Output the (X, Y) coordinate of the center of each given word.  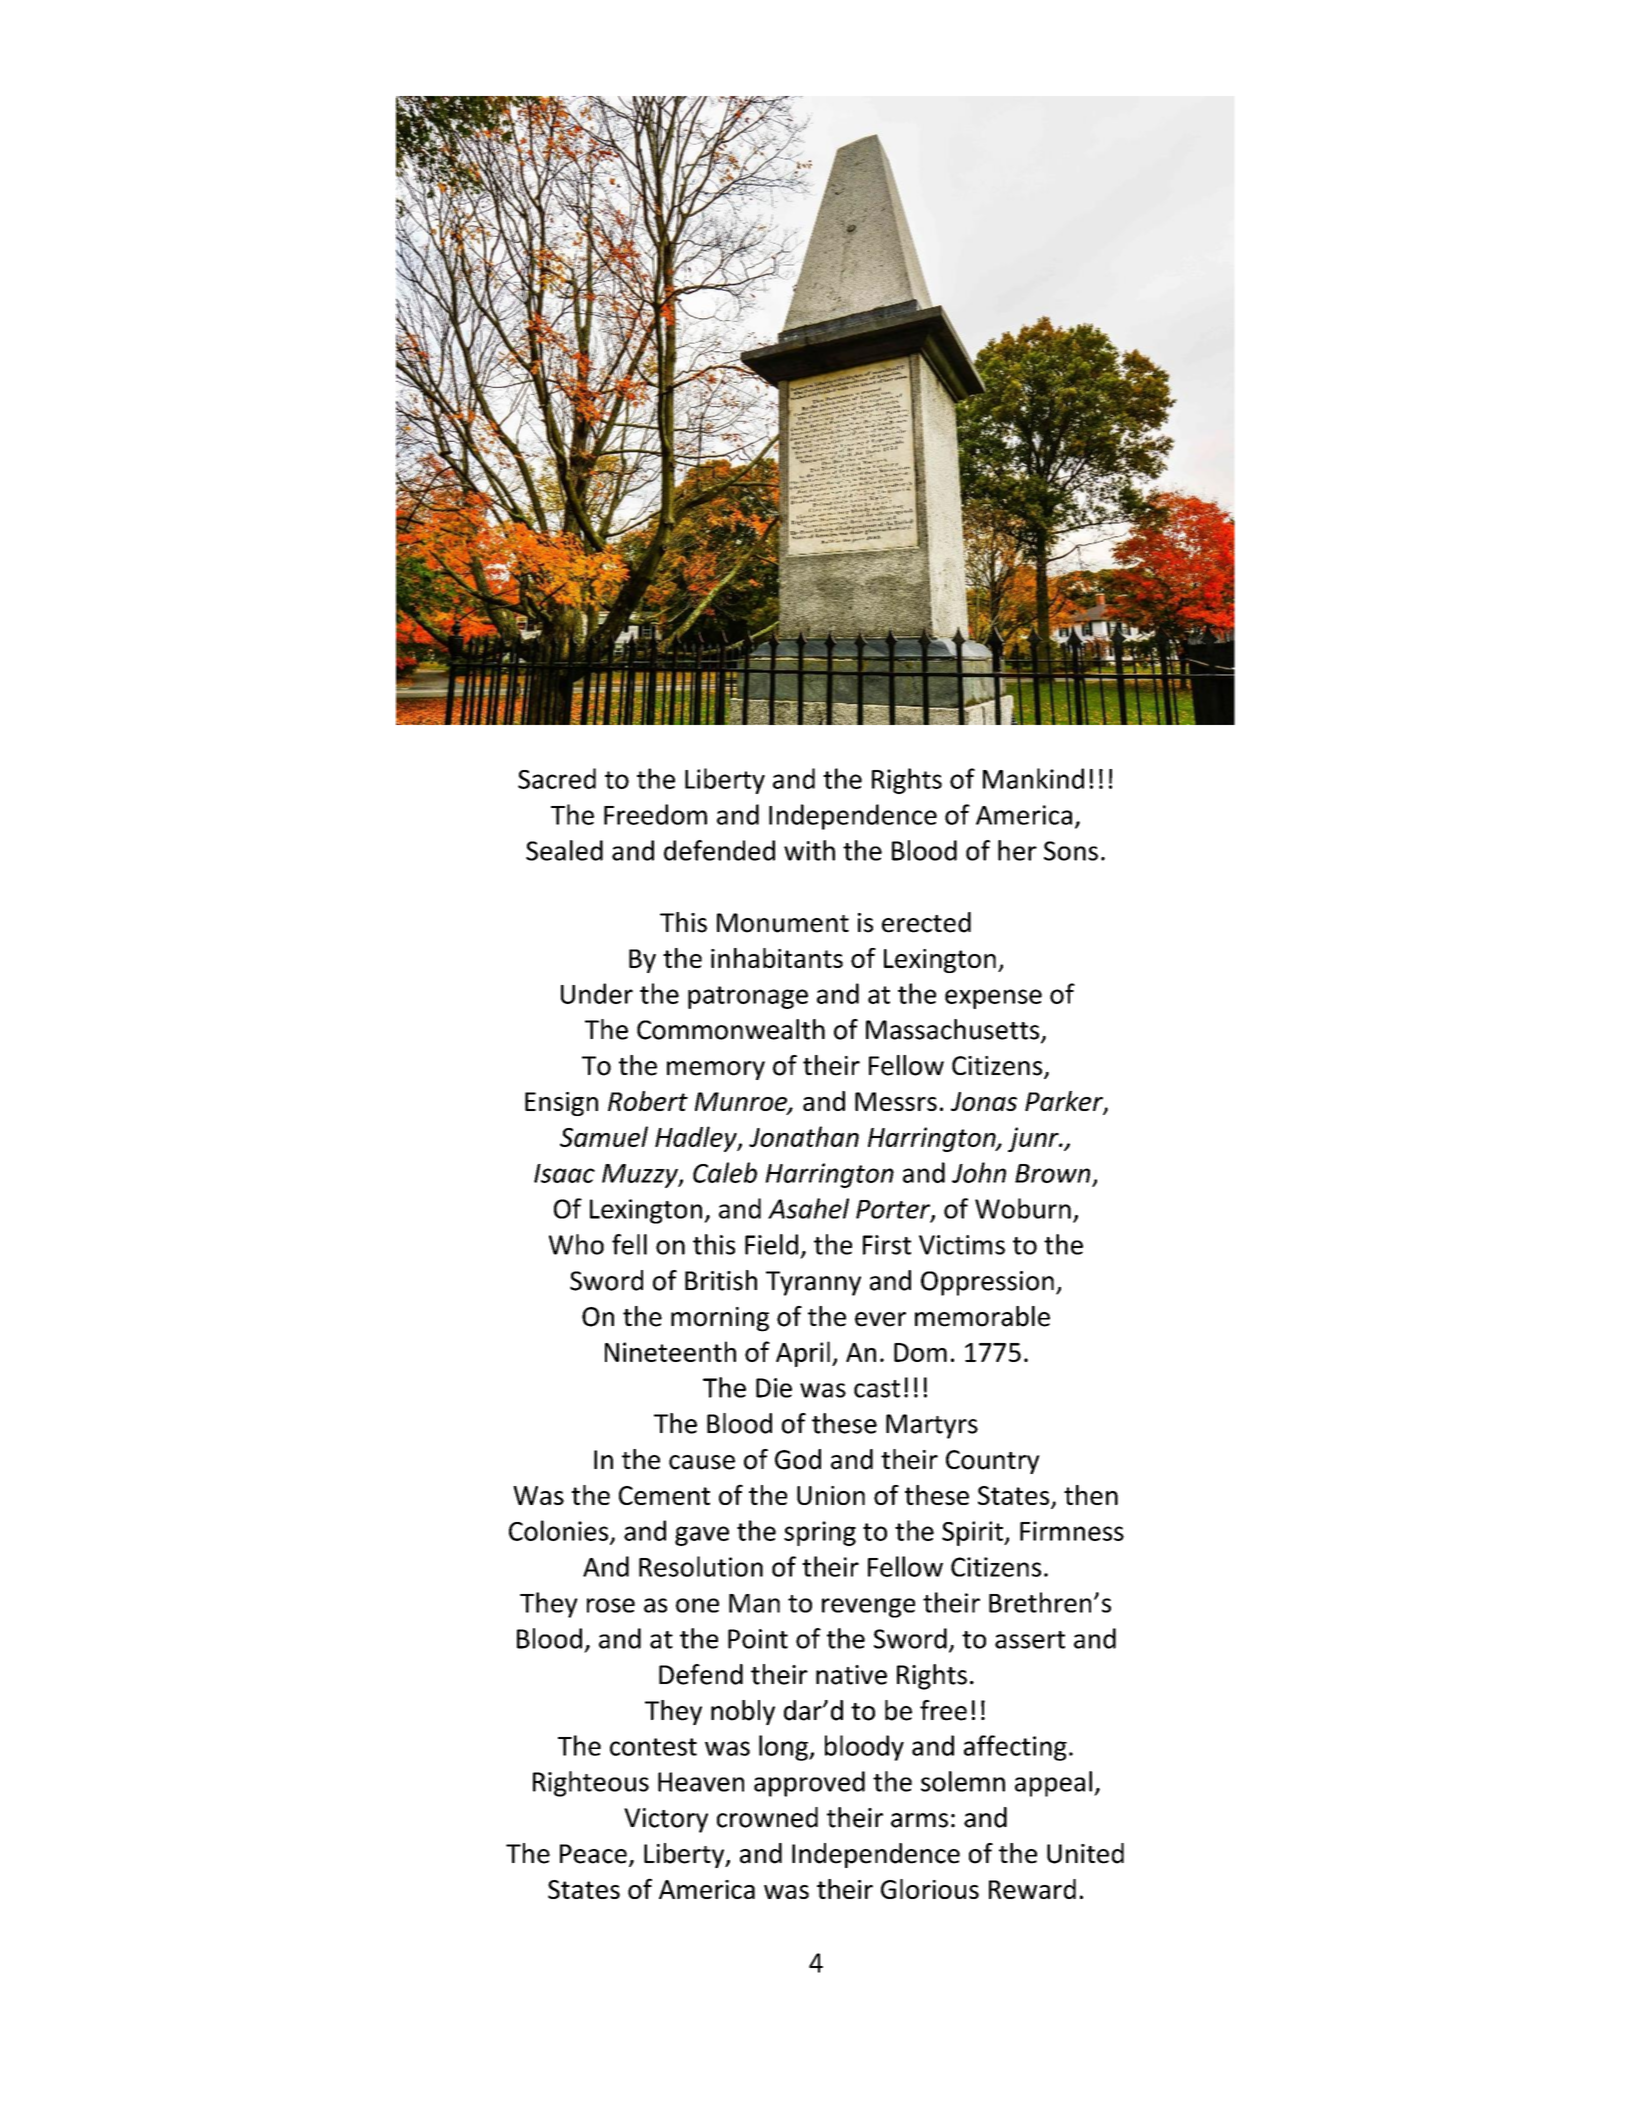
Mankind (1033, 778)
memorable (982, 1316)
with (809, 850)
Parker (1065, 1102)
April (803, 1354)
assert (1030, 1640)
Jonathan (804, 1136)
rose (611, 1605)
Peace (593, 1854)
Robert (648, 1101)
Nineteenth (670, 1351)
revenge (868, 1608)
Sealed (564, 850)
